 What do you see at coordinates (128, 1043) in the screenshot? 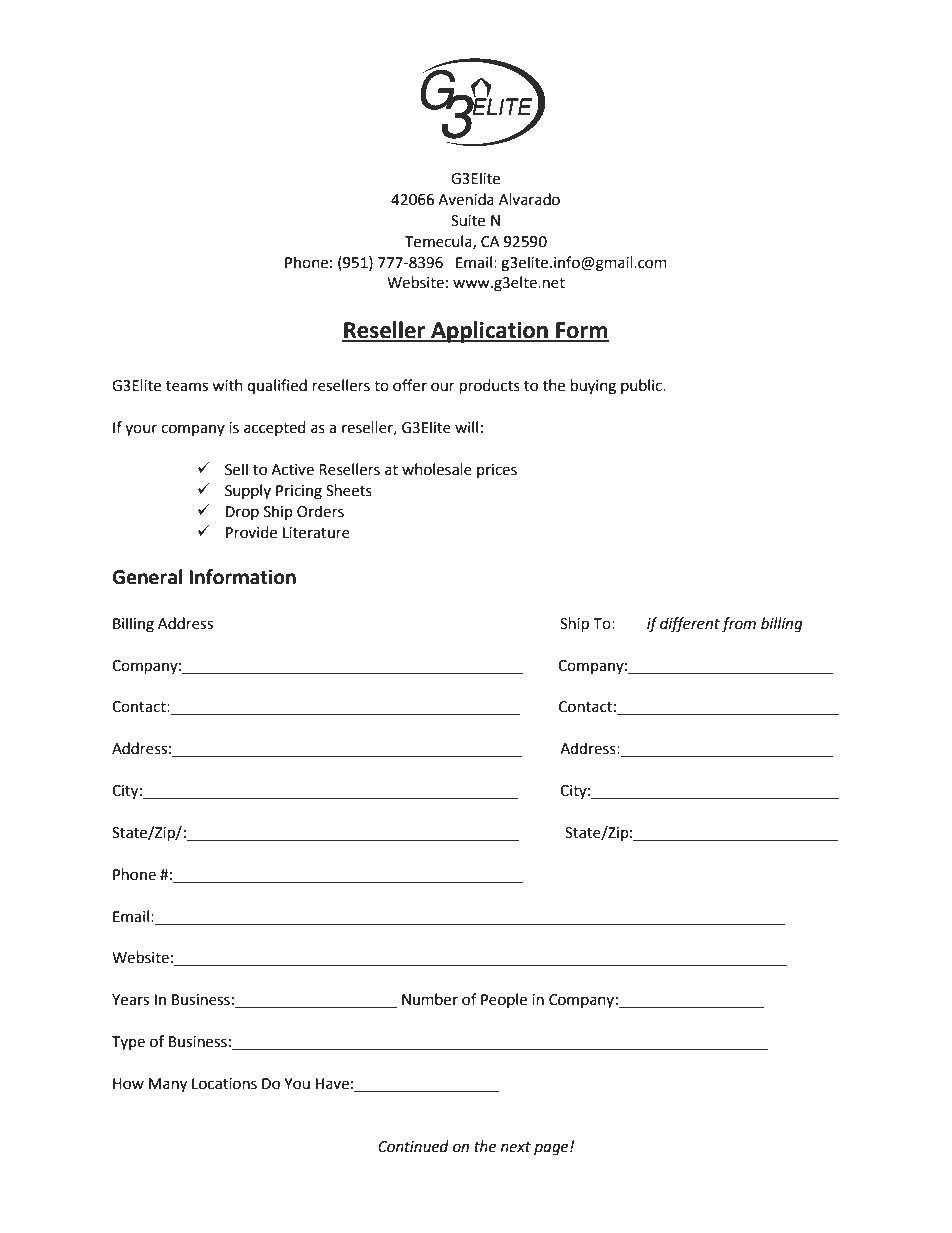
I see `Type` at bounding box center [128, 1043].
